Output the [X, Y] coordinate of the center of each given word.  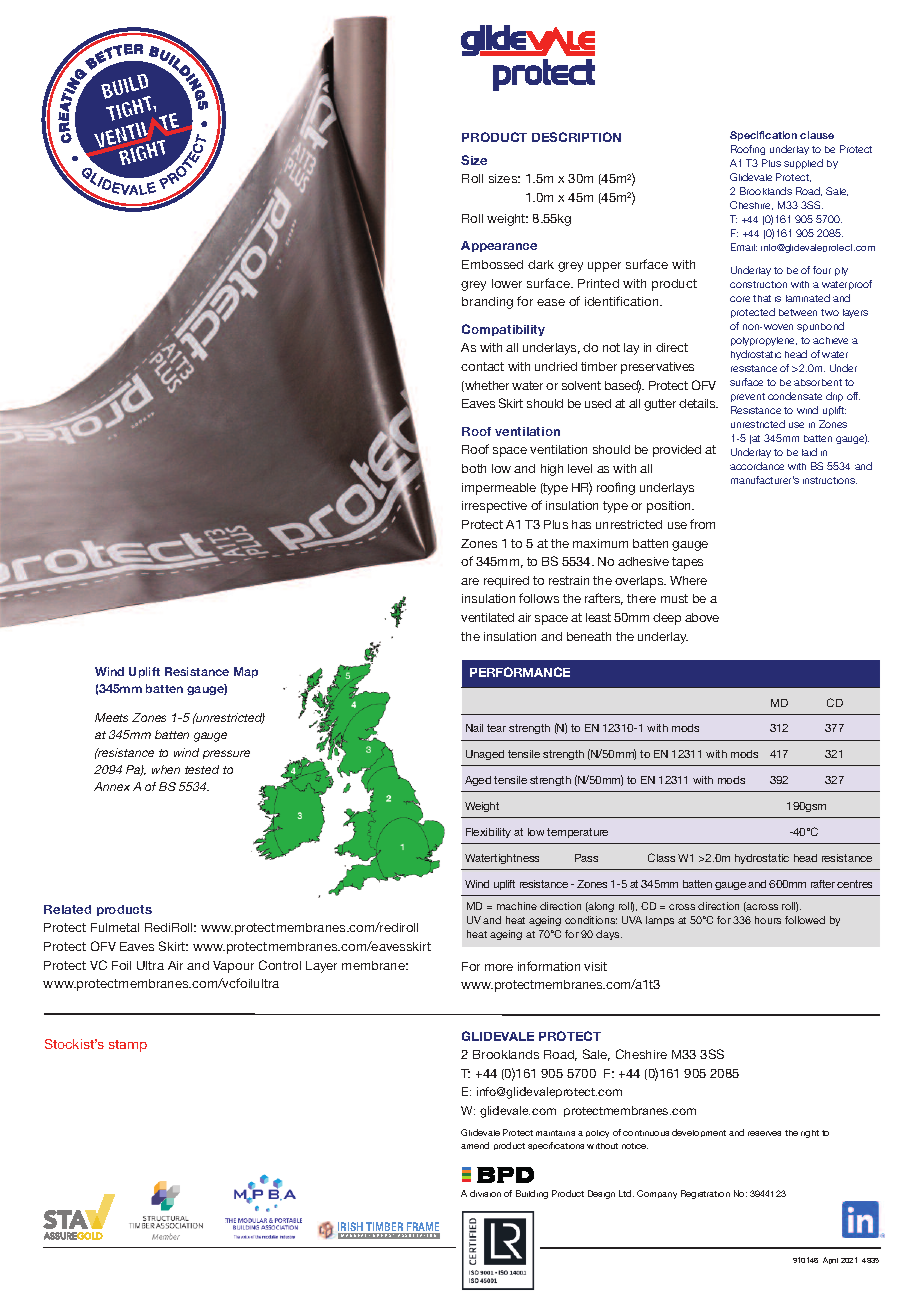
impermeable [499, 489]
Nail [474, 728]
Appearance [499, 246]
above [702, 617]
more [499, 967]
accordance [757, 466]
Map [246, 672]
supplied [803, 164]
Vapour [233, 967]
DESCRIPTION [576, 137]
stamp [128, 1046]
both [474, 468]
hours [768, 920]
